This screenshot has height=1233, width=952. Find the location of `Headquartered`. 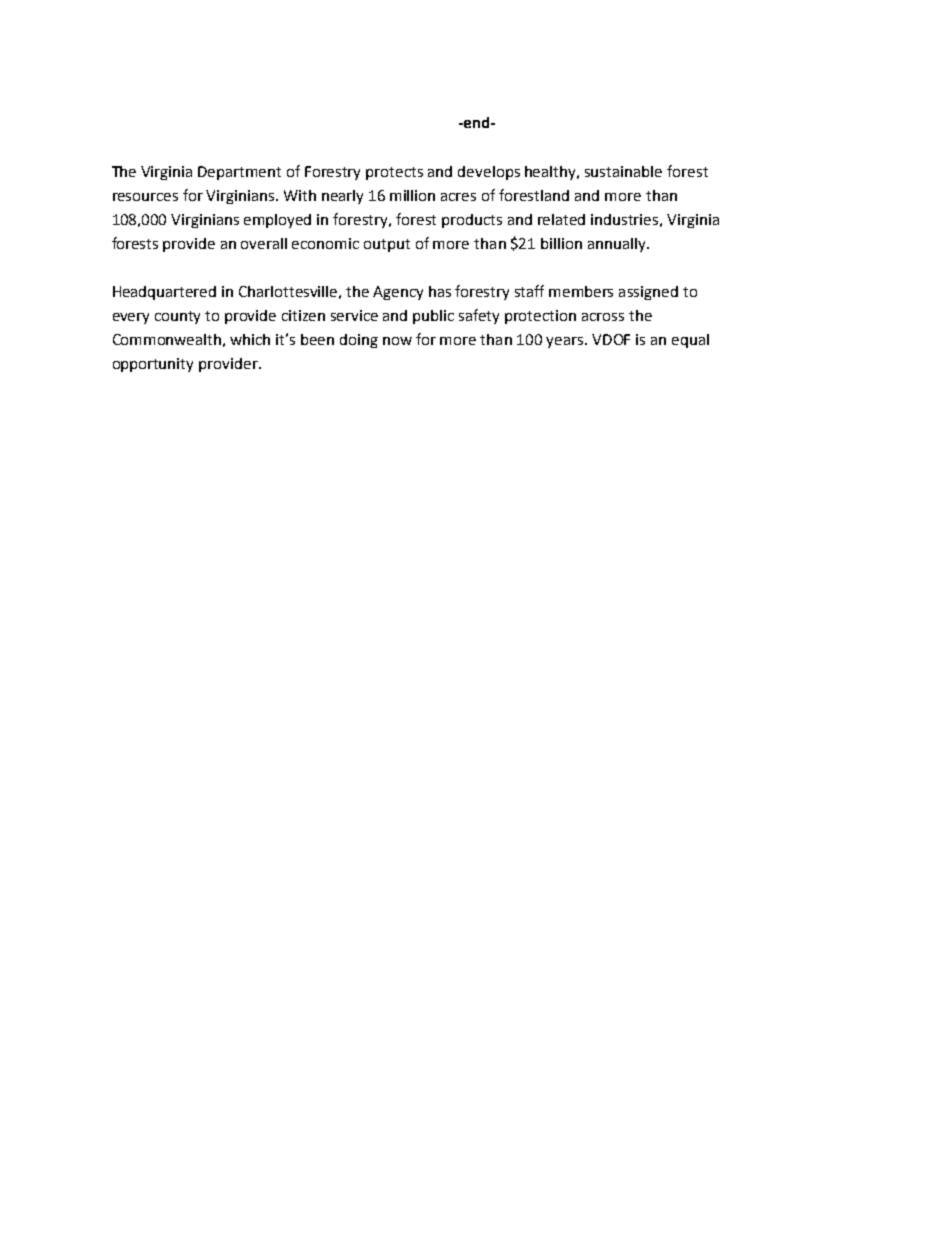

Headquartered is located at coordinates (164, 293).
